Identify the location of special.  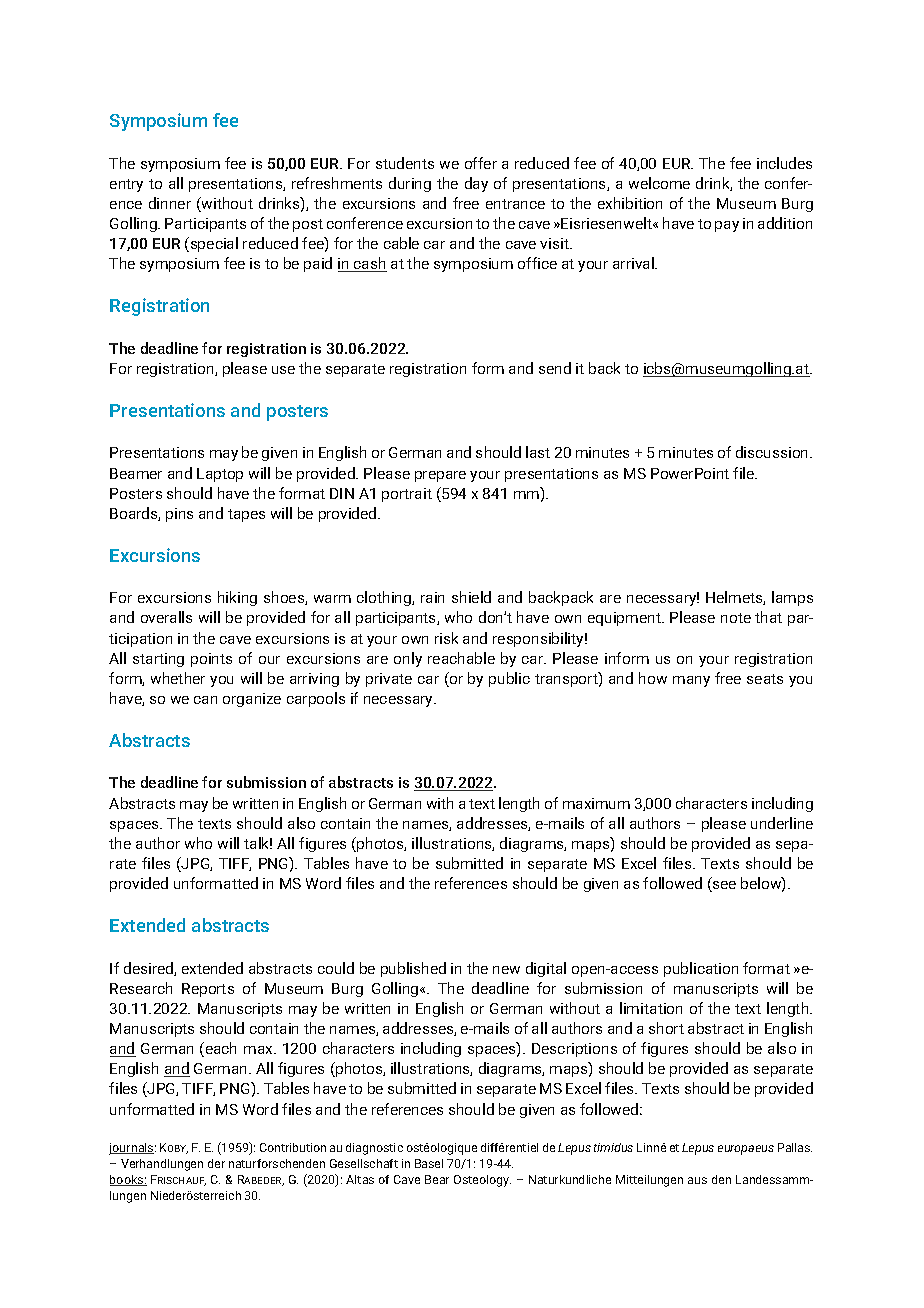
(213, 244).
